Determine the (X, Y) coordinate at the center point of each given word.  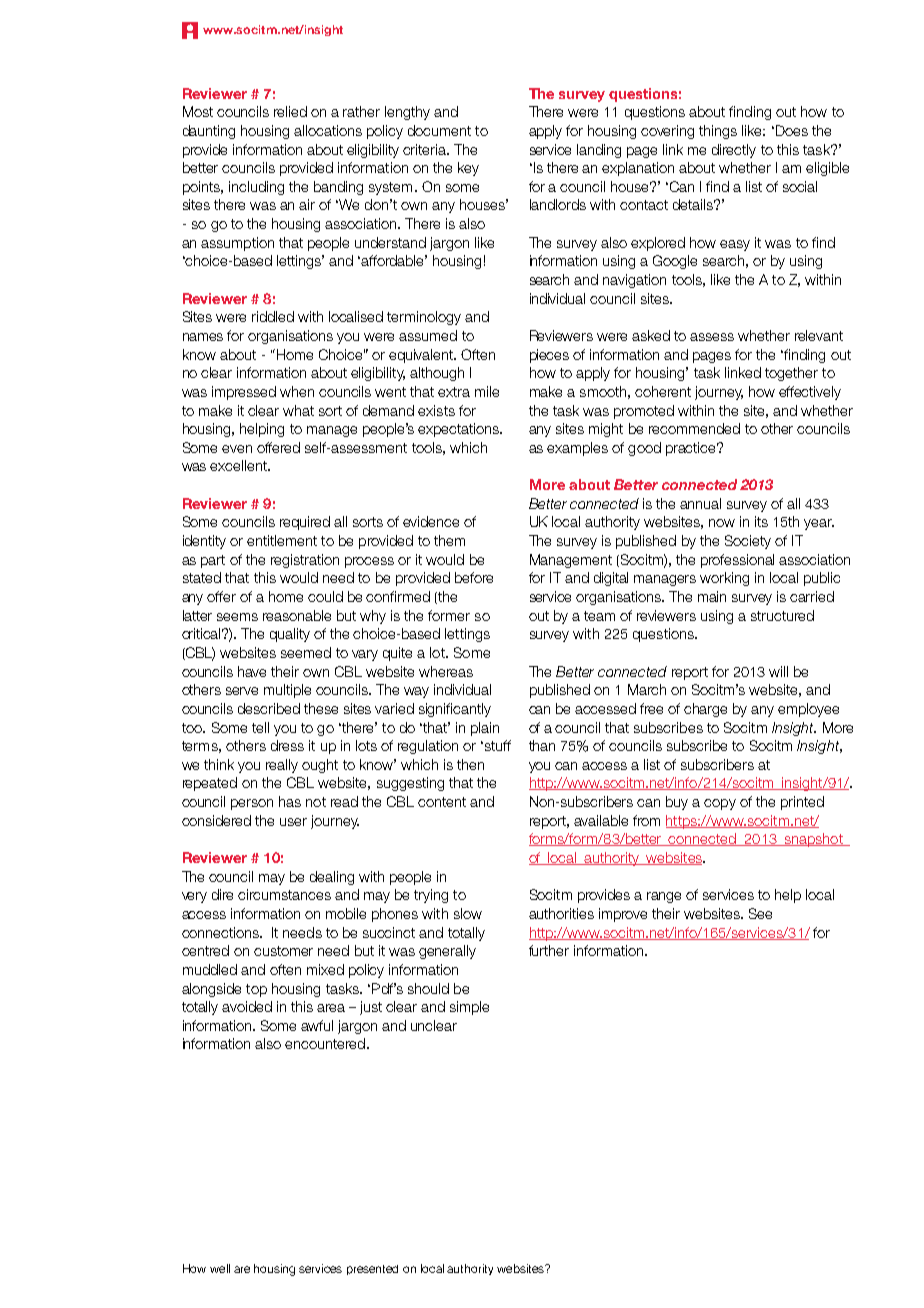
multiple (287, 691)
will (778, 671)
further (549, 950)
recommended (694, 428)
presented (372, 1270)
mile (487, 391)
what (298, 410)
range (664, 897)
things (718, 132)
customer (283, 951)
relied (290, 111)
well (220, 1268)
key (468, 169)
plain (485, 729)
